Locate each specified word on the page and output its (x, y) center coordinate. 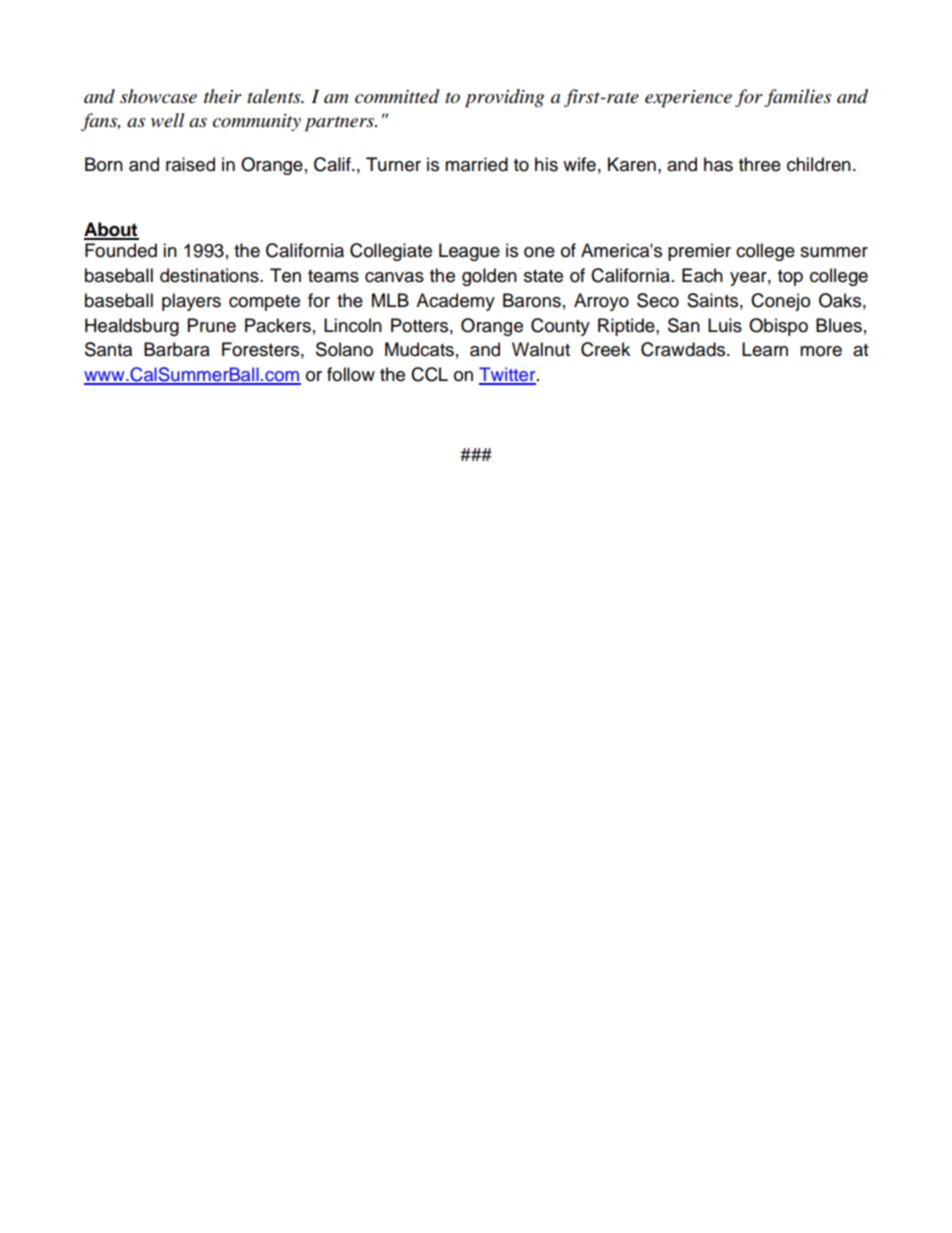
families (797, 98)
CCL (429, 374)
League (469, 252)
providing (504, 98)
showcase (158, 96)
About (111, 230)
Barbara (177, 349)
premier (699, 252)
